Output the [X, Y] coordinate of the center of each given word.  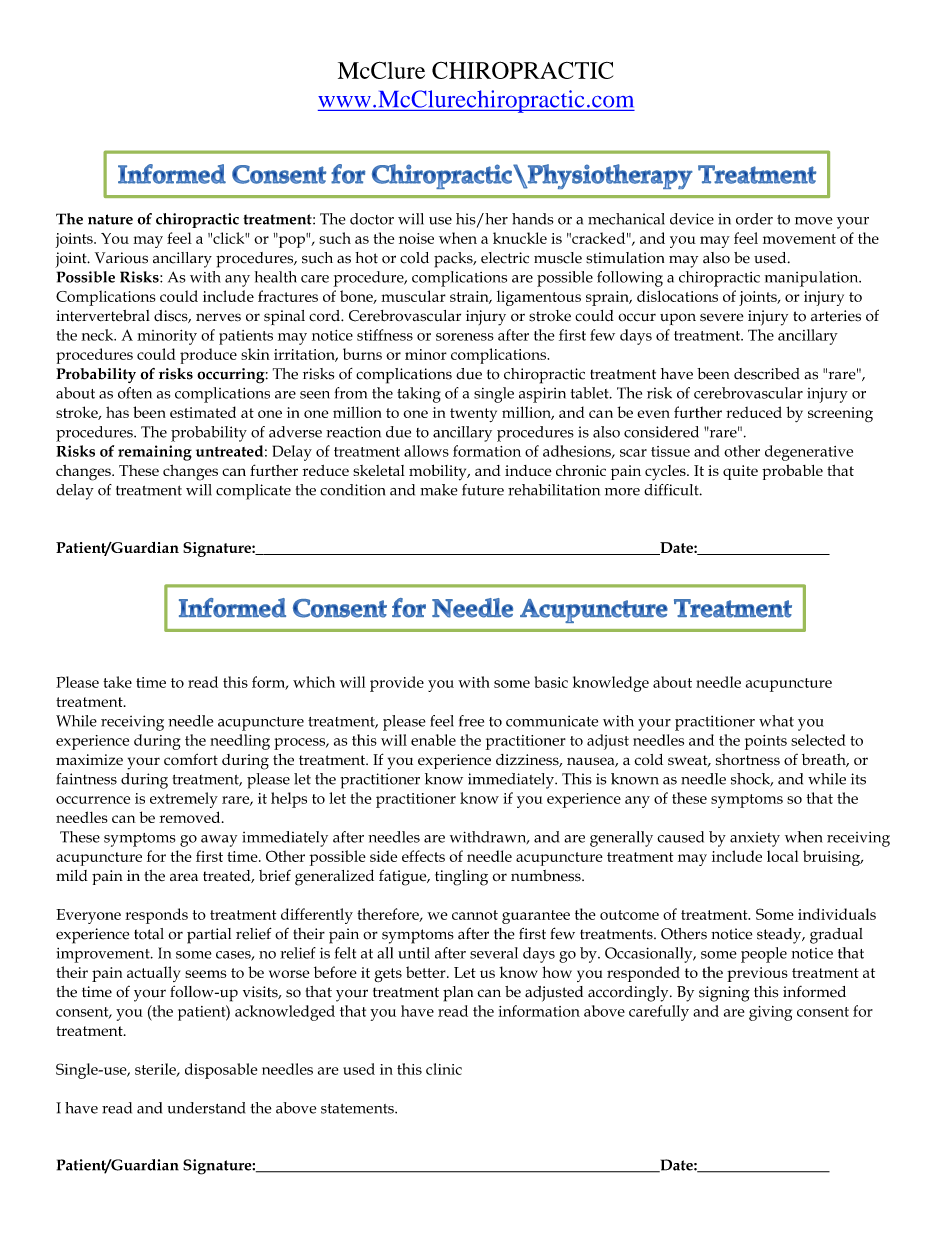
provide [397, 684]
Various [121, 258]
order [754, 219]
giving [770, 1013]
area [184, 877]
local [782, 856]
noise [416, 238]
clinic [444, 1069]
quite [740, 472]
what [776, 721]
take [117, 682]
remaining [155, 453]
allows [426, 451]
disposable [221, 1071]
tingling [461, 878]
